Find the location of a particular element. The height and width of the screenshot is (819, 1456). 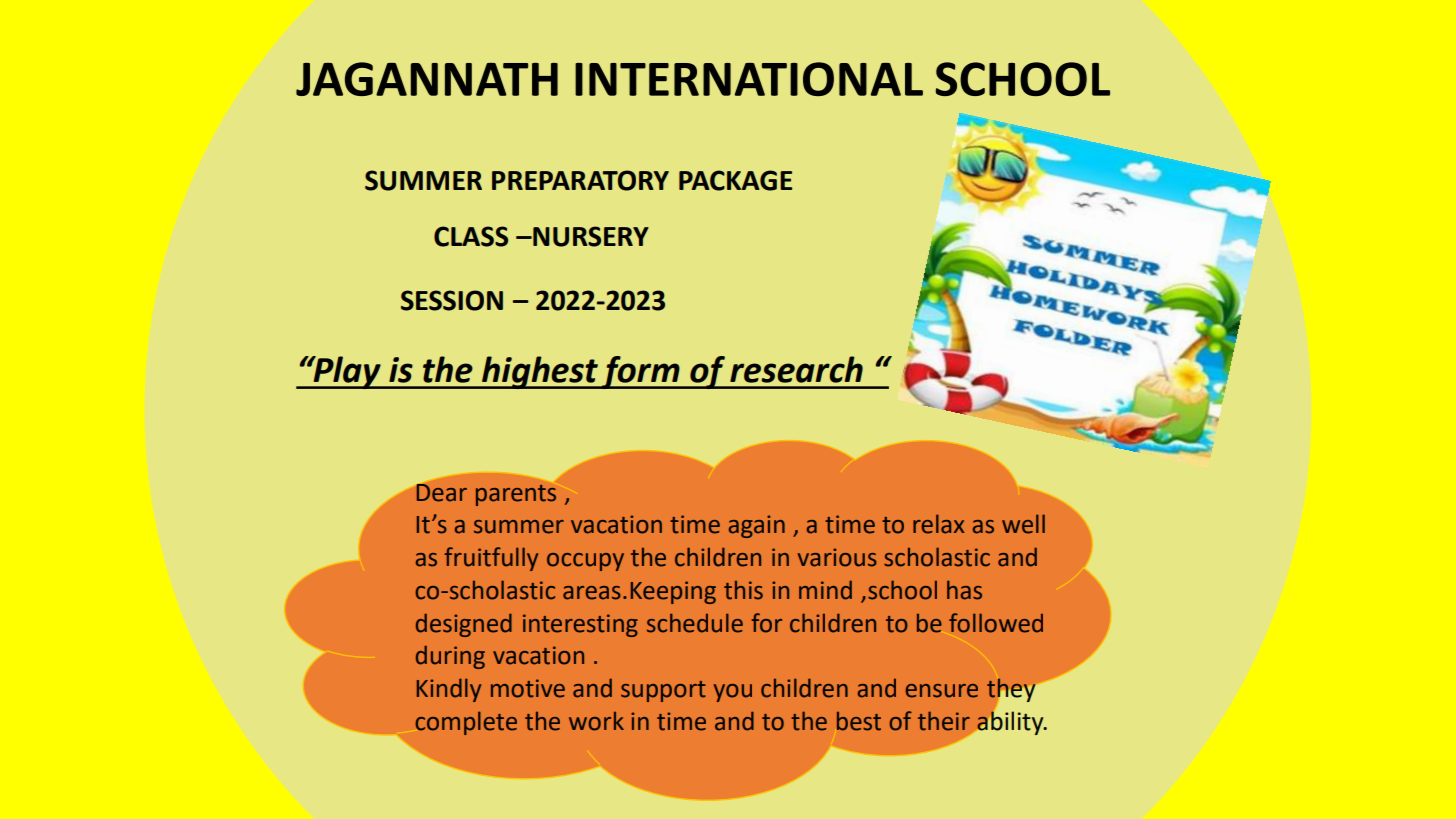

motive is located at coordinates (528, 688).
